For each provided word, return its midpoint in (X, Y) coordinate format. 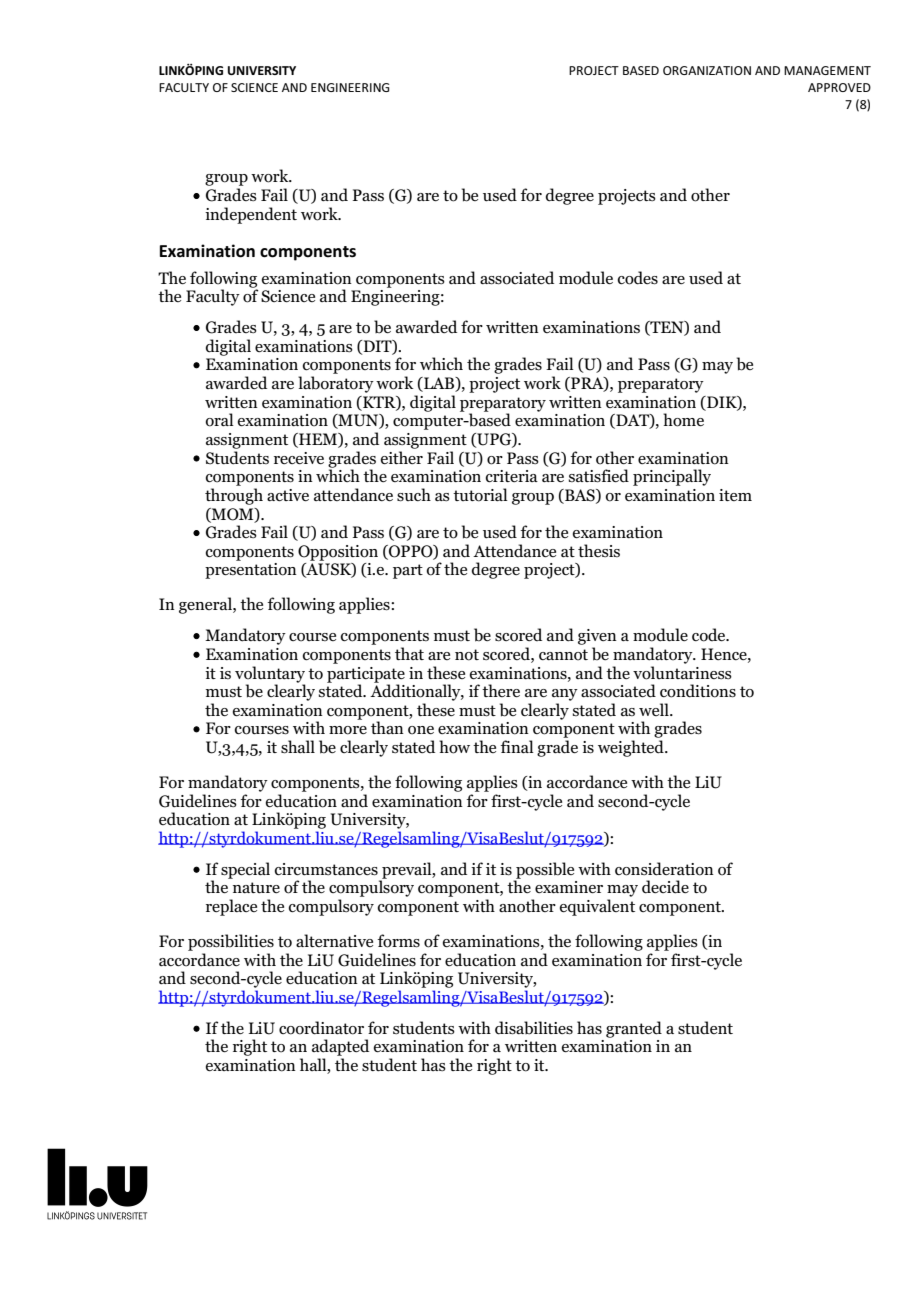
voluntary (270, 675)
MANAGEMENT (827, 70)
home (683, 420)
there (501, 691)
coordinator (321, 1028)
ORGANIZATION (707, 70)
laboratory (336, 384)
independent (251, 215)
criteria (512, 476)
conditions (698, 691)
